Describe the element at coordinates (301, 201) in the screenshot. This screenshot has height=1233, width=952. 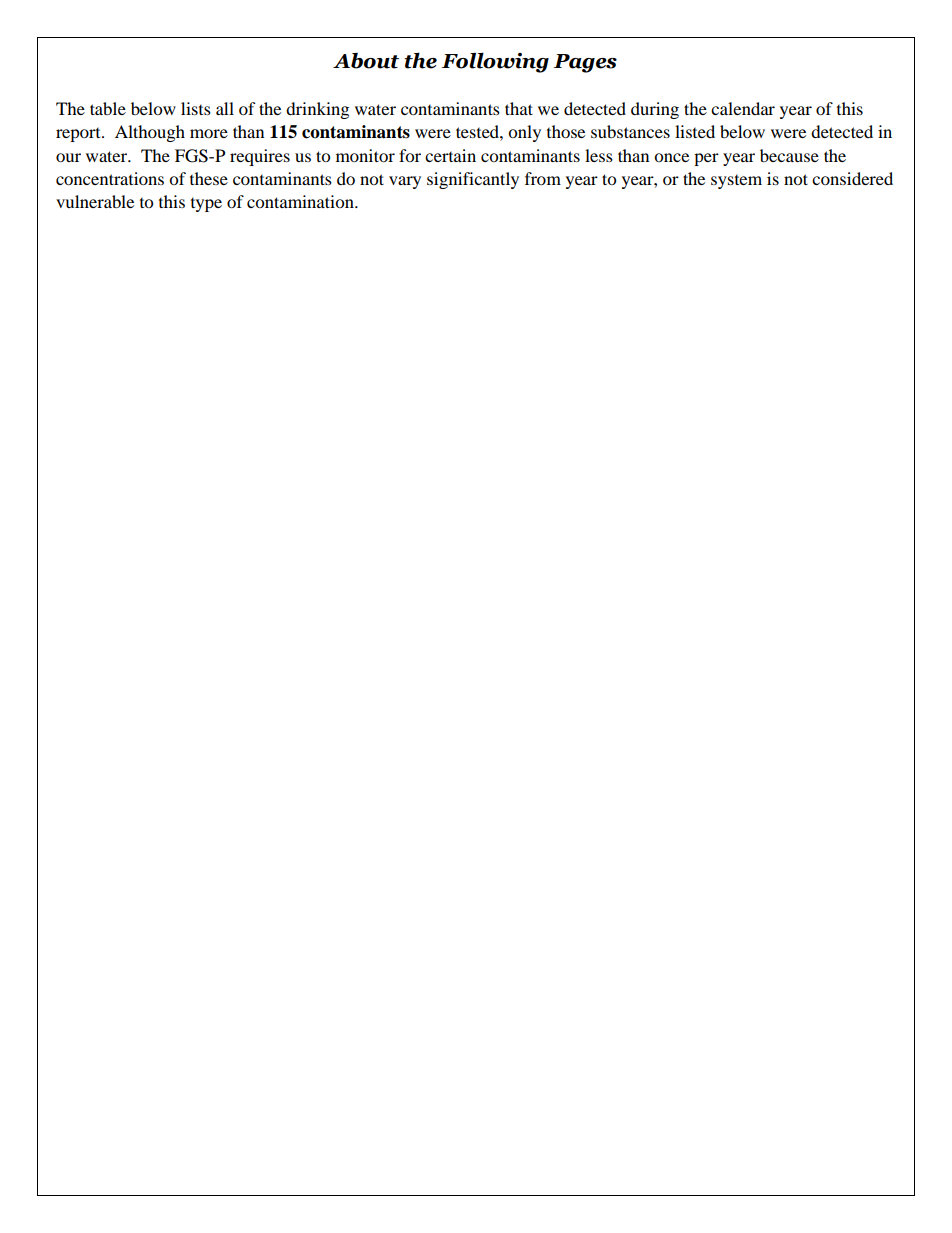
I see `contamination` at that location.
